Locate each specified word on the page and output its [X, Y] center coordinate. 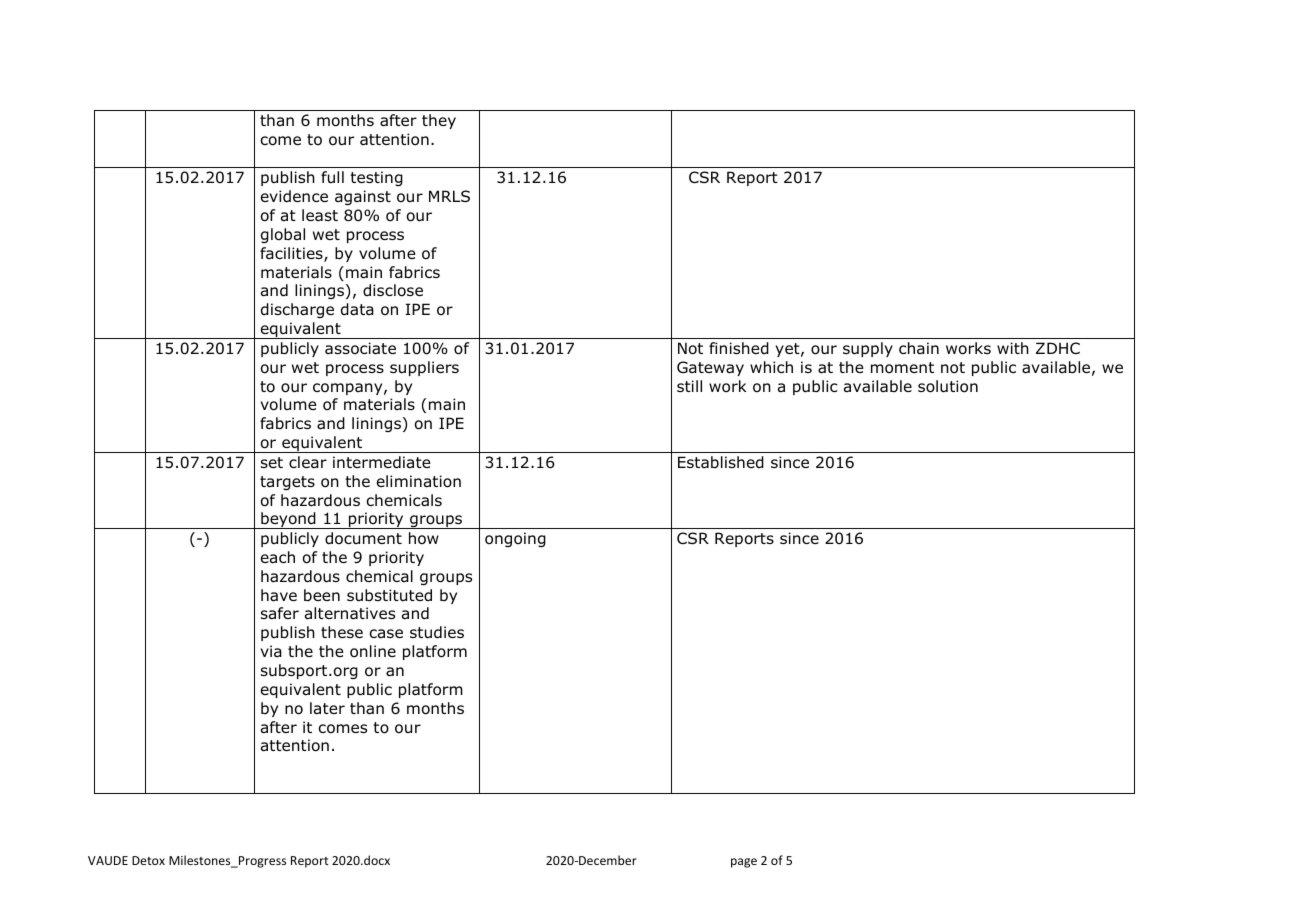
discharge [297, 310]
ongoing [515, 539]
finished [739, 348]
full [332, 177]
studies [437, 632]
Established [721, 462]
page [744, 863]
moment [902, 368]
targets [287, 483]
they [439, 121]
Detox [148, 860]
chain [919, 348]
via [271, 651]
